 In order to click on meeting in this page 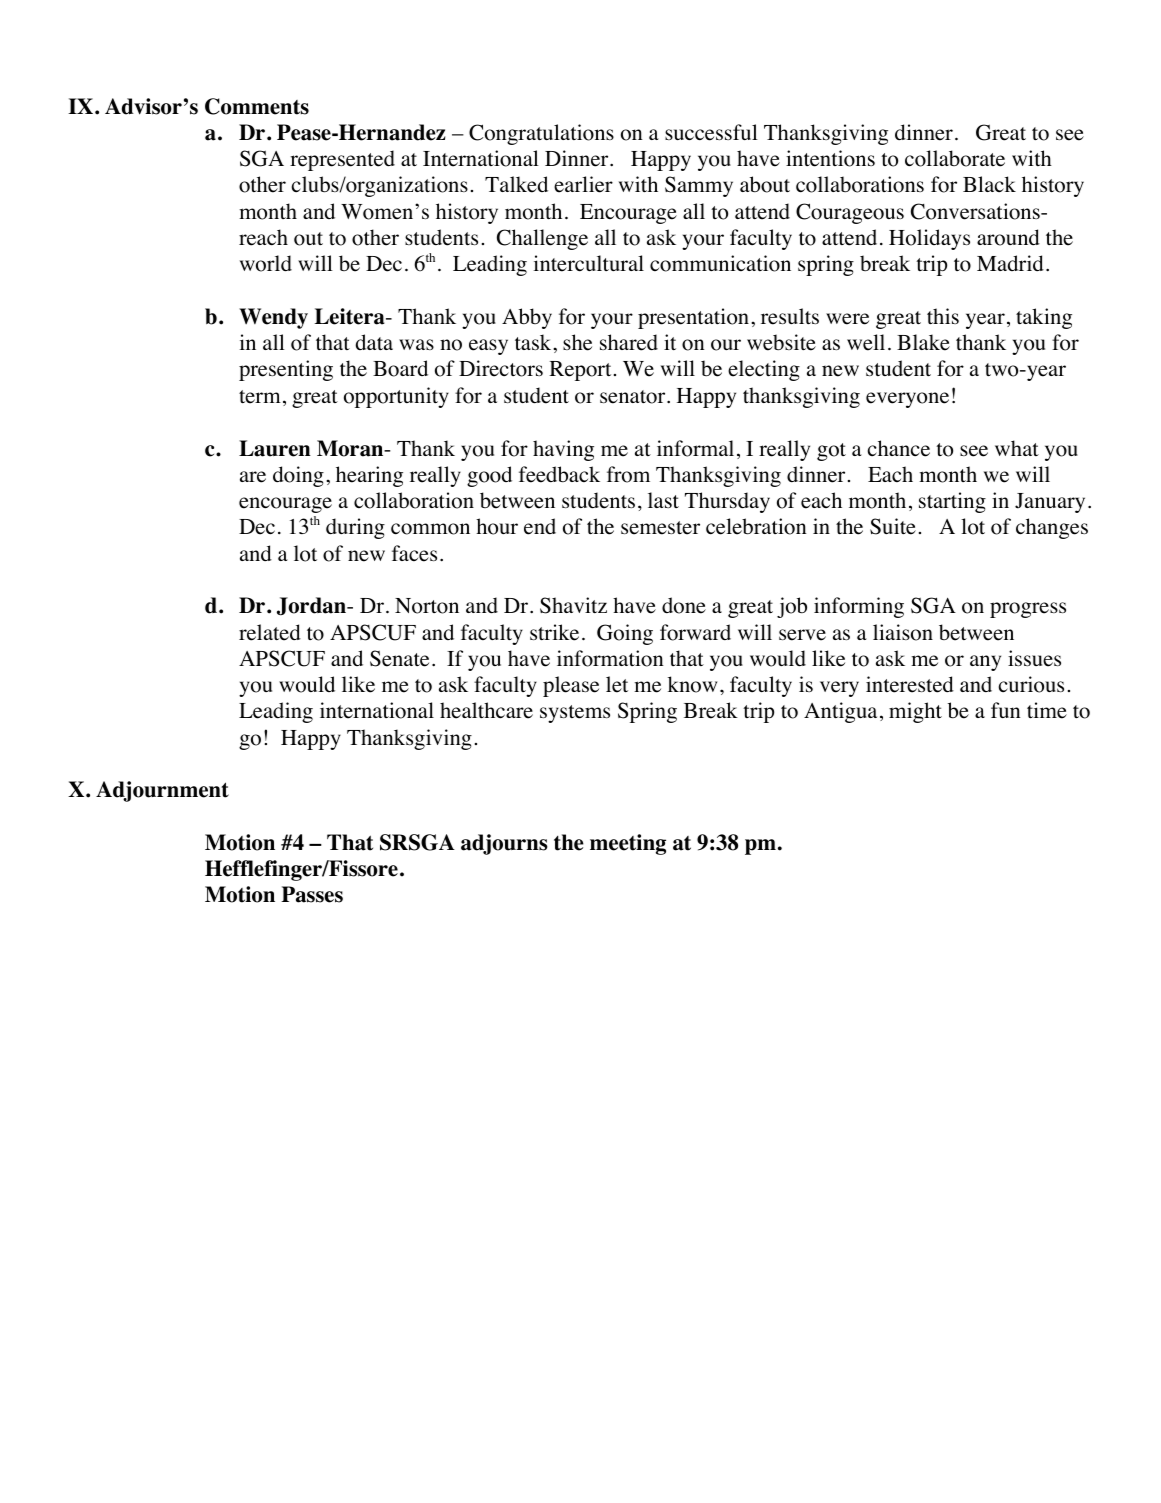, I will do `click(628, 844)`.
